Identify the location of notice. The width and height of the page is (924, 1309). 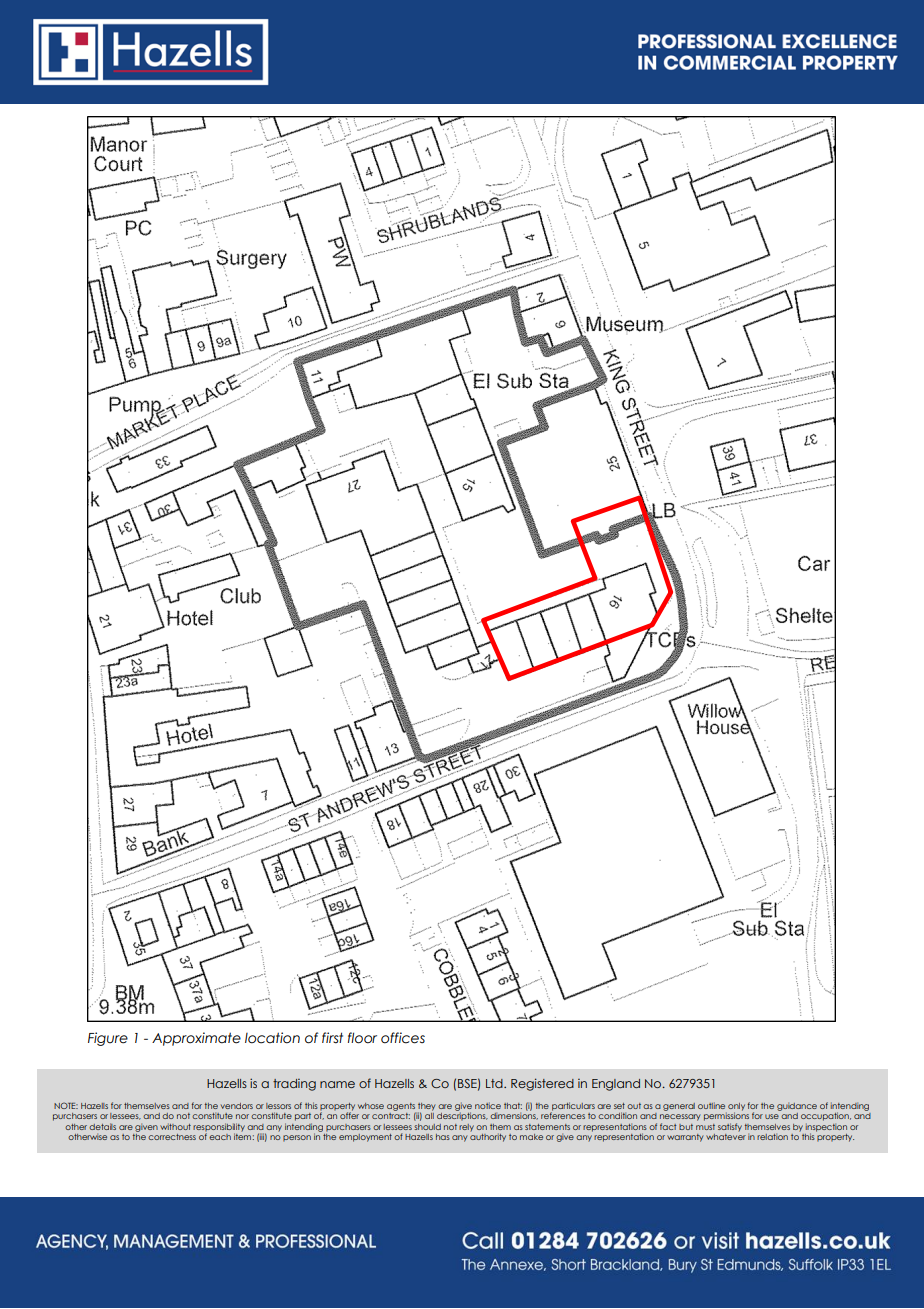
(488, 1105).
